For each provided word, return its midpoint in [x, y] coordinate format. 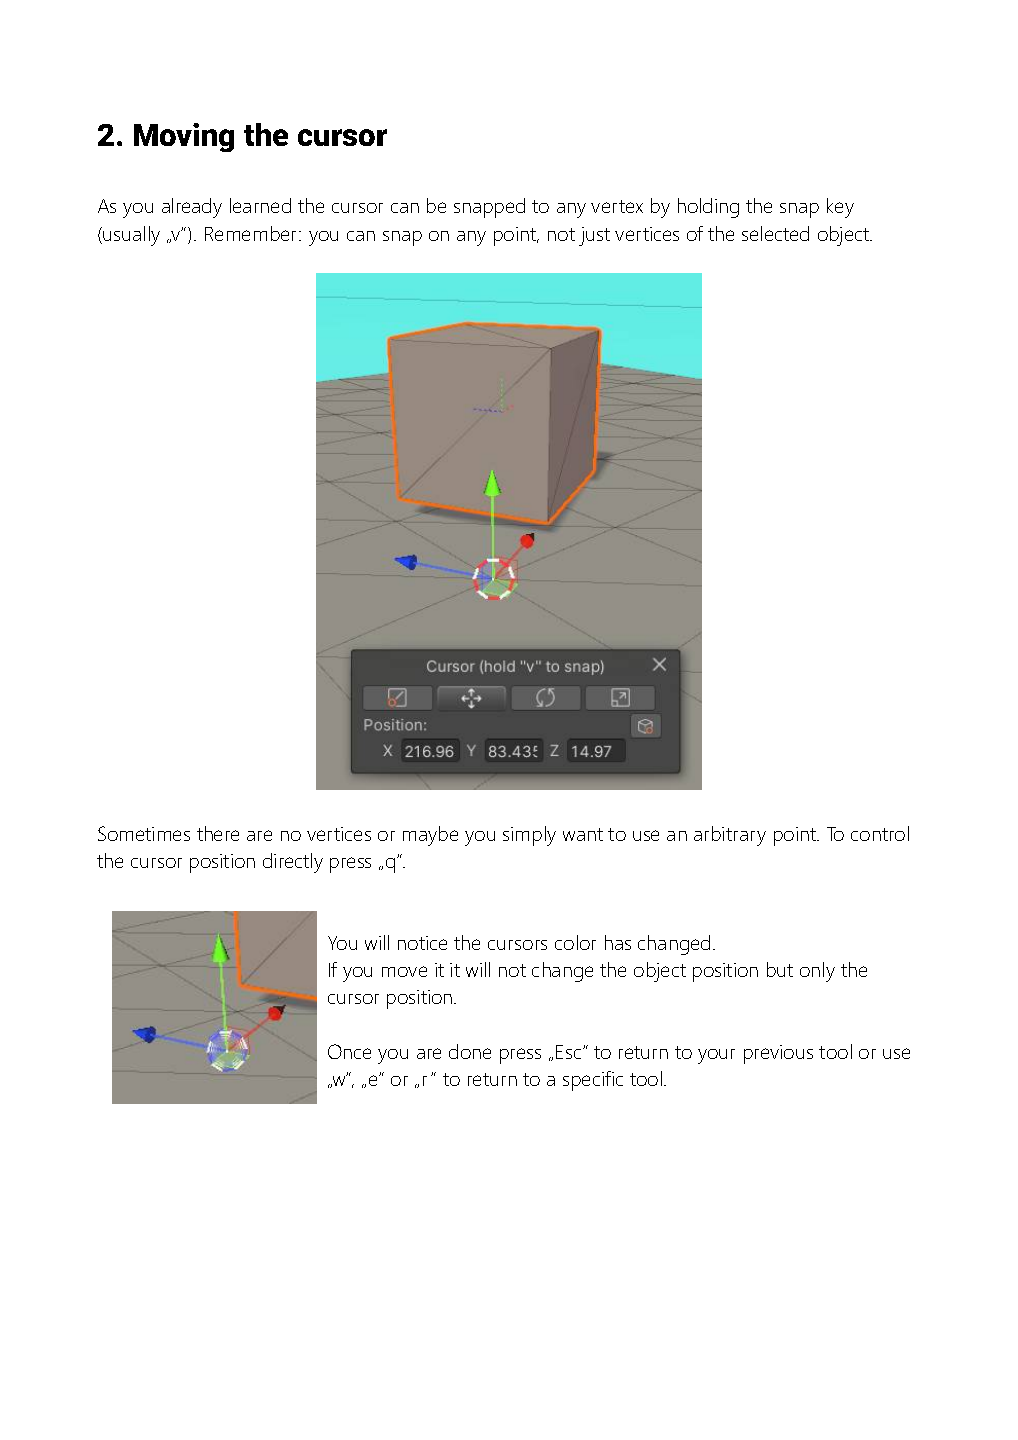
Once [349, 1051]
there [218, 833]
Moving [184, 137]
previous [778, 1054]
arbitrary [730, 836]
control [880, 833]
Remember [252, 233]
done [470, 1051]
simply [529, 836]
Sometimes [144, 833]
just [594, 236]
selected [775, 233]
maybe [430, 836]
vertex [617, 206]
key [840, 208]
